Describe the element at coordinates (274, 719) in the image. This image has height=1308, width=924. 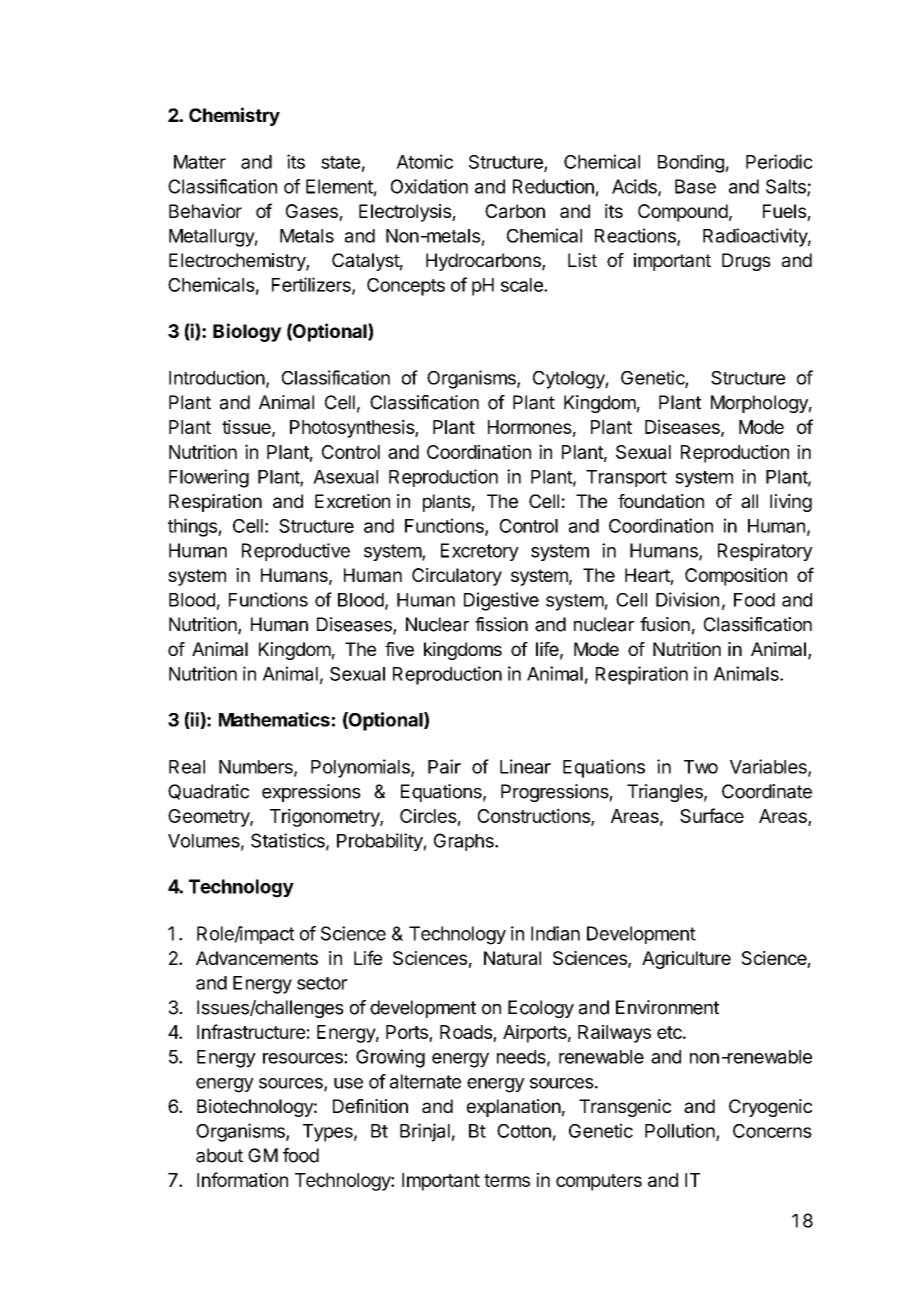
I see `Mathematics` at that location.
